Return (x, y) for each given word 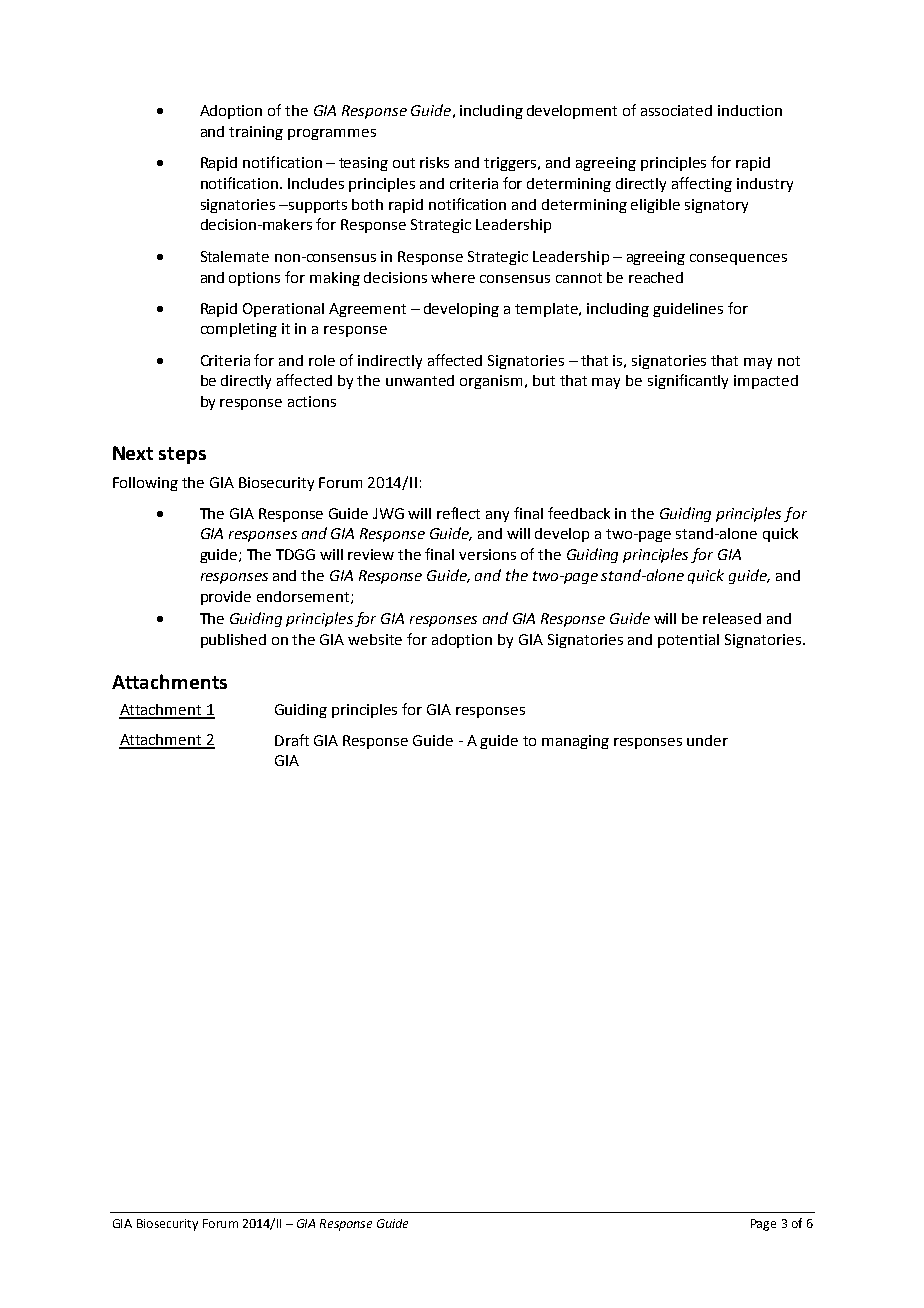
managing (575, 742)
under (707, 740)
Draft (292, 740)
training (256, 133)
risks (434, 162)
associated (676, 110)
